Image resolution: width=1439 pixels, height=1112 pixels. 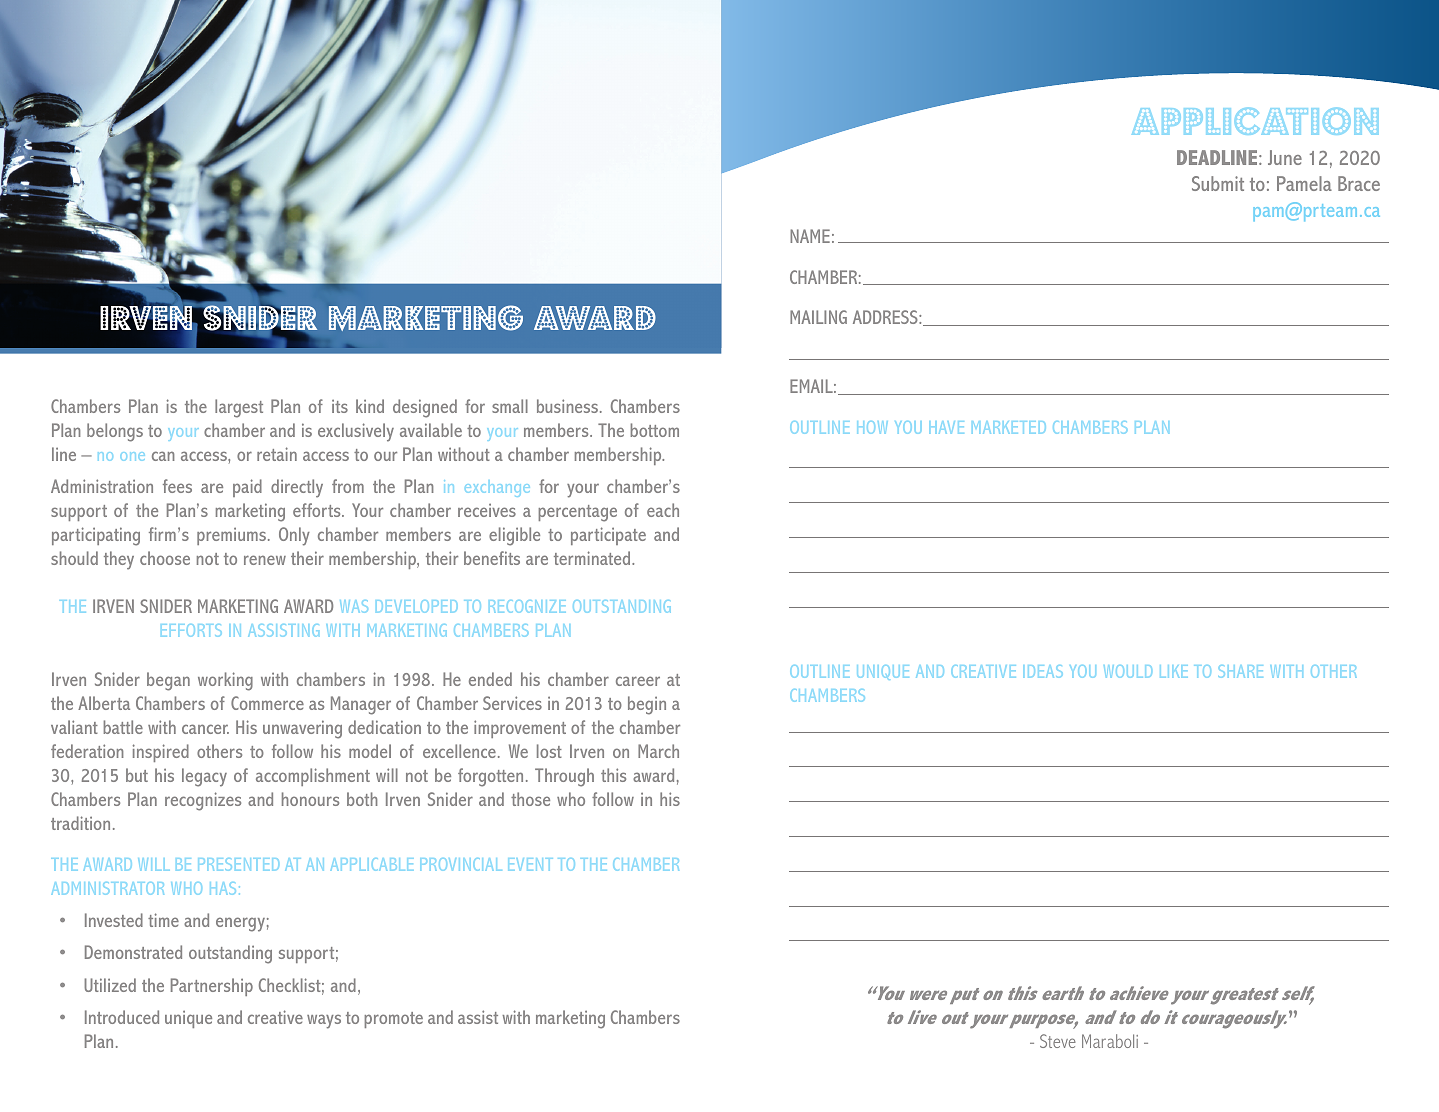 What do you see at coordinates (818, 317) in the screenshot?
I see `MAILING` at bounding box center [818, 317].
